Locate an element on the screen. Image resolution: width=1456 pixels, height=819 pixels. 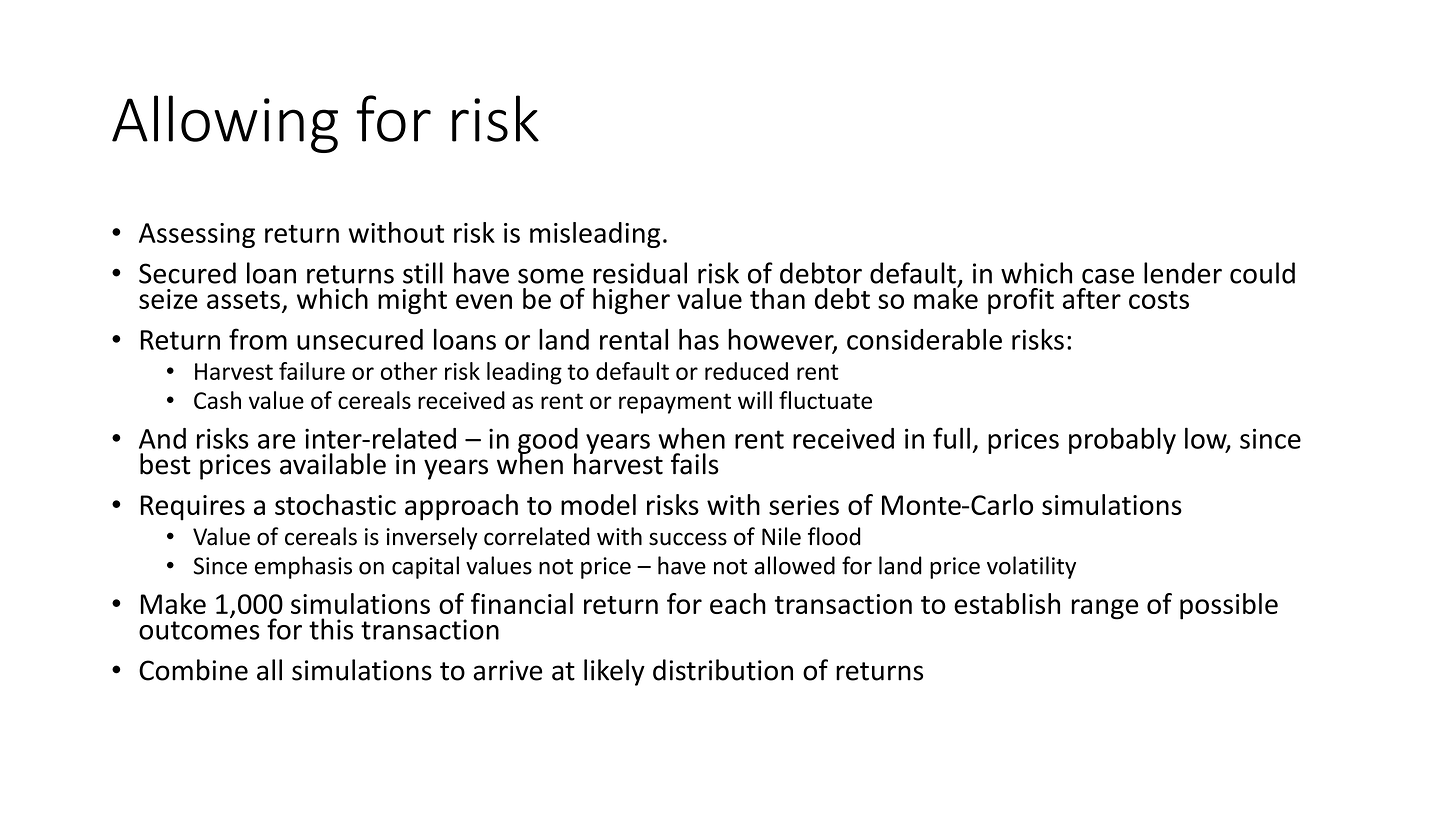
residual is located at coordinates (640, 273).
